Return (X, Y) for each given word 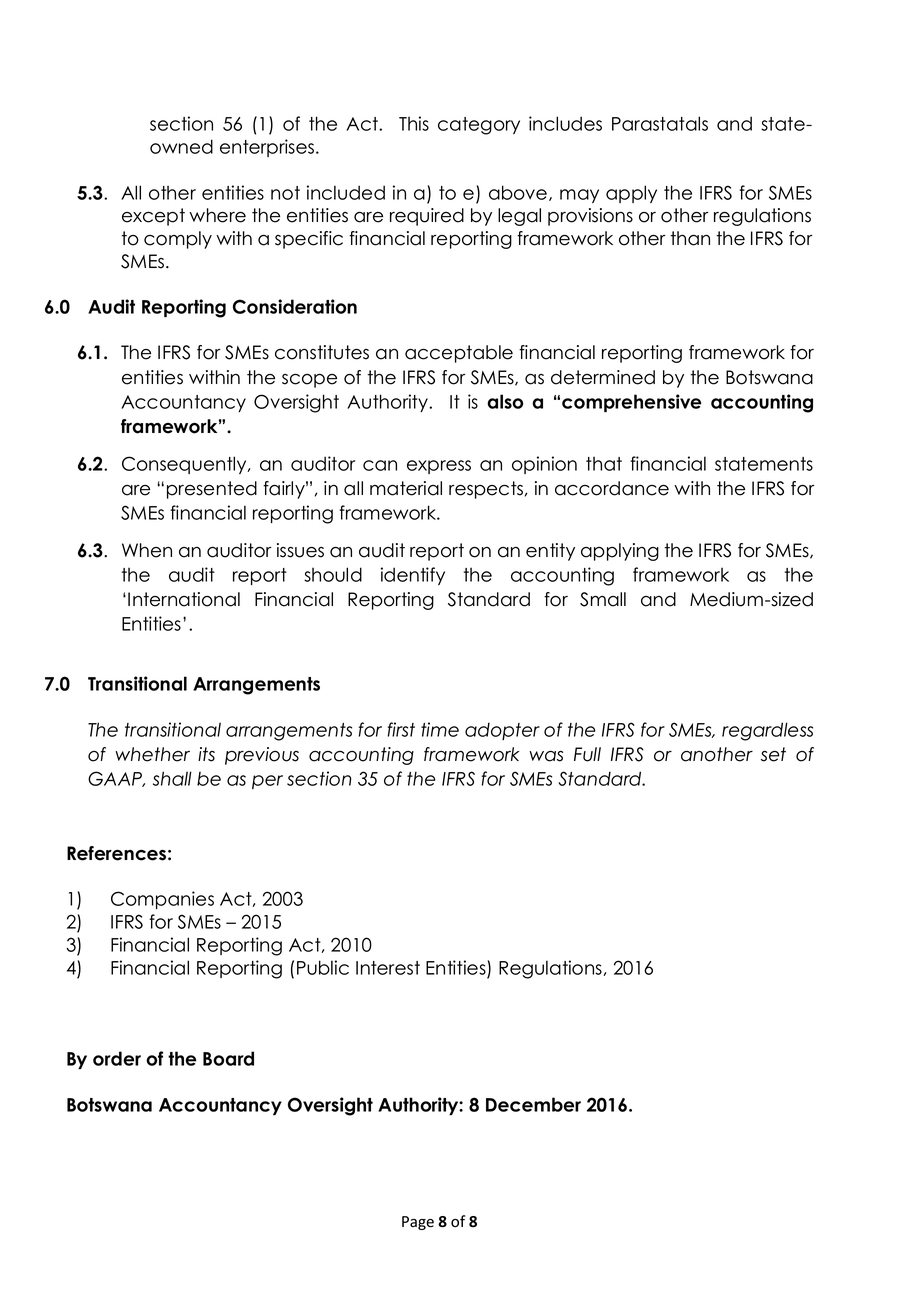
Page (418, 1223)
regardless (767, 731)
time (440, 729)
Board (228, 1058)
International (184, 599)
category (479, 126)
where (217, 215)
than (690, 238)
